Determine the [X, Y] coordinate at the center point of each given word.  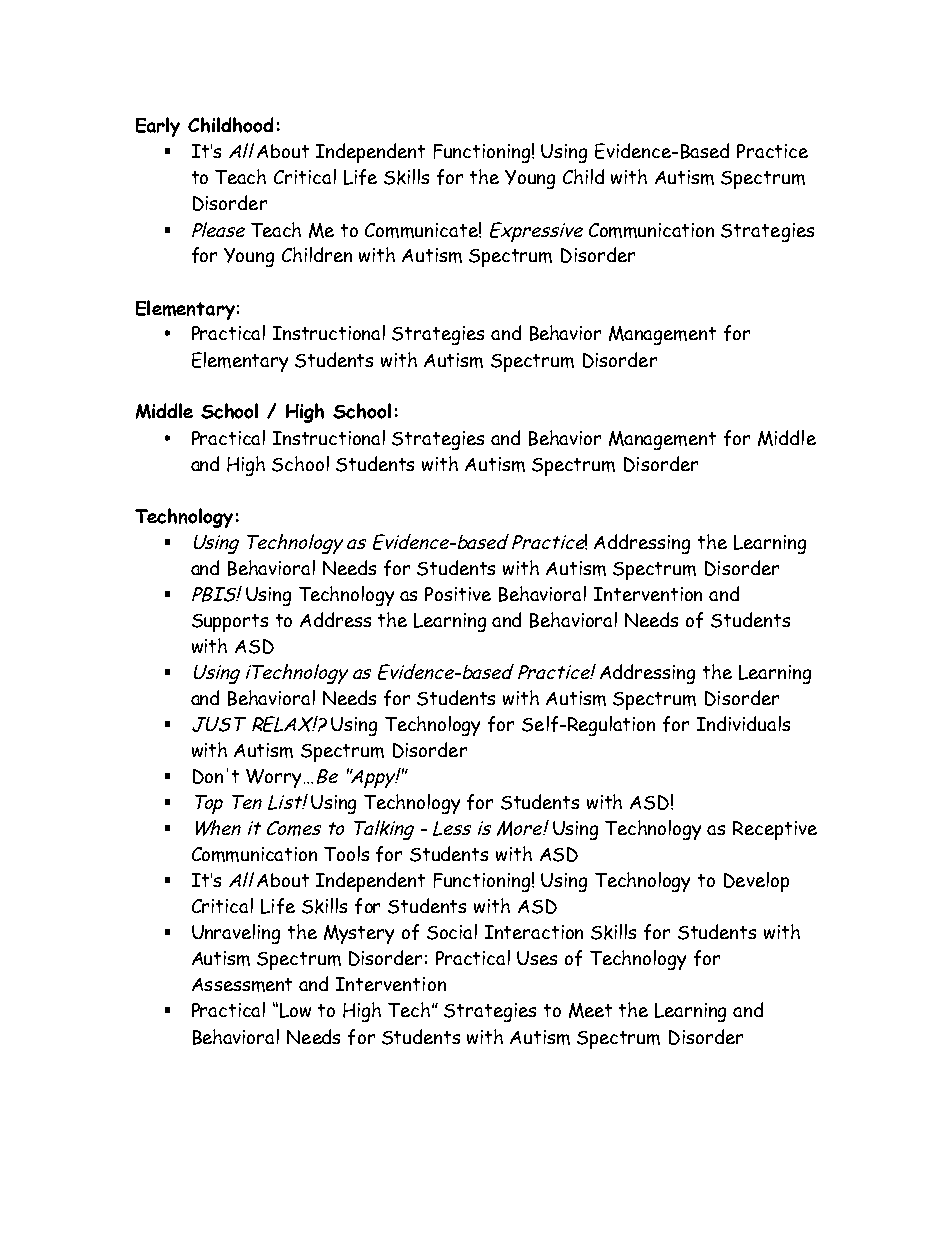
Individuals [743, 723]
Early [158, 127]
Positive [458, 594]
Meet [590, 1010]
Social [452, 932]
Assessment [242, 985]
